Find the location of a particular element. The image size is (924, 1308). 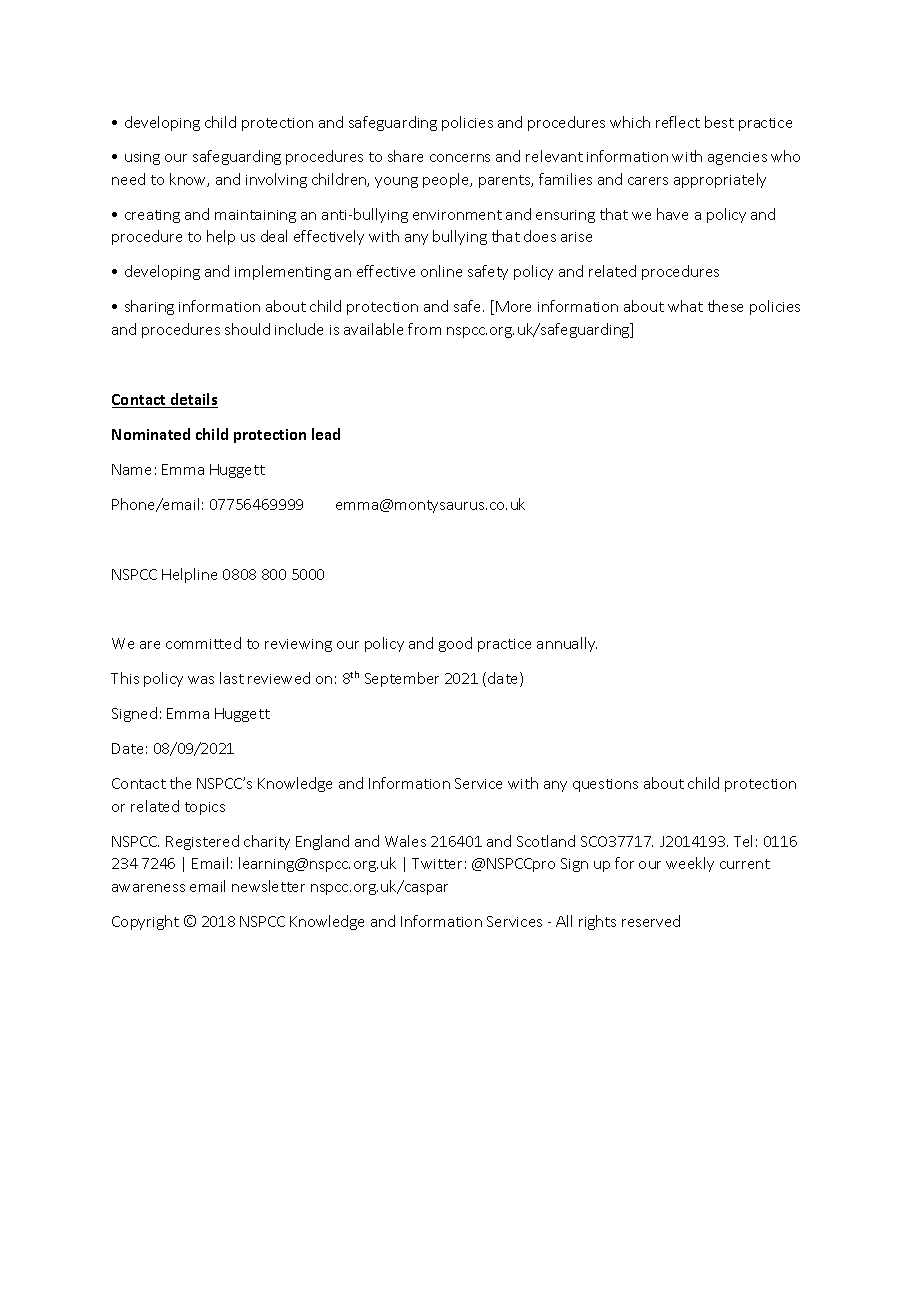

good is located at coordinates (455, 644).
